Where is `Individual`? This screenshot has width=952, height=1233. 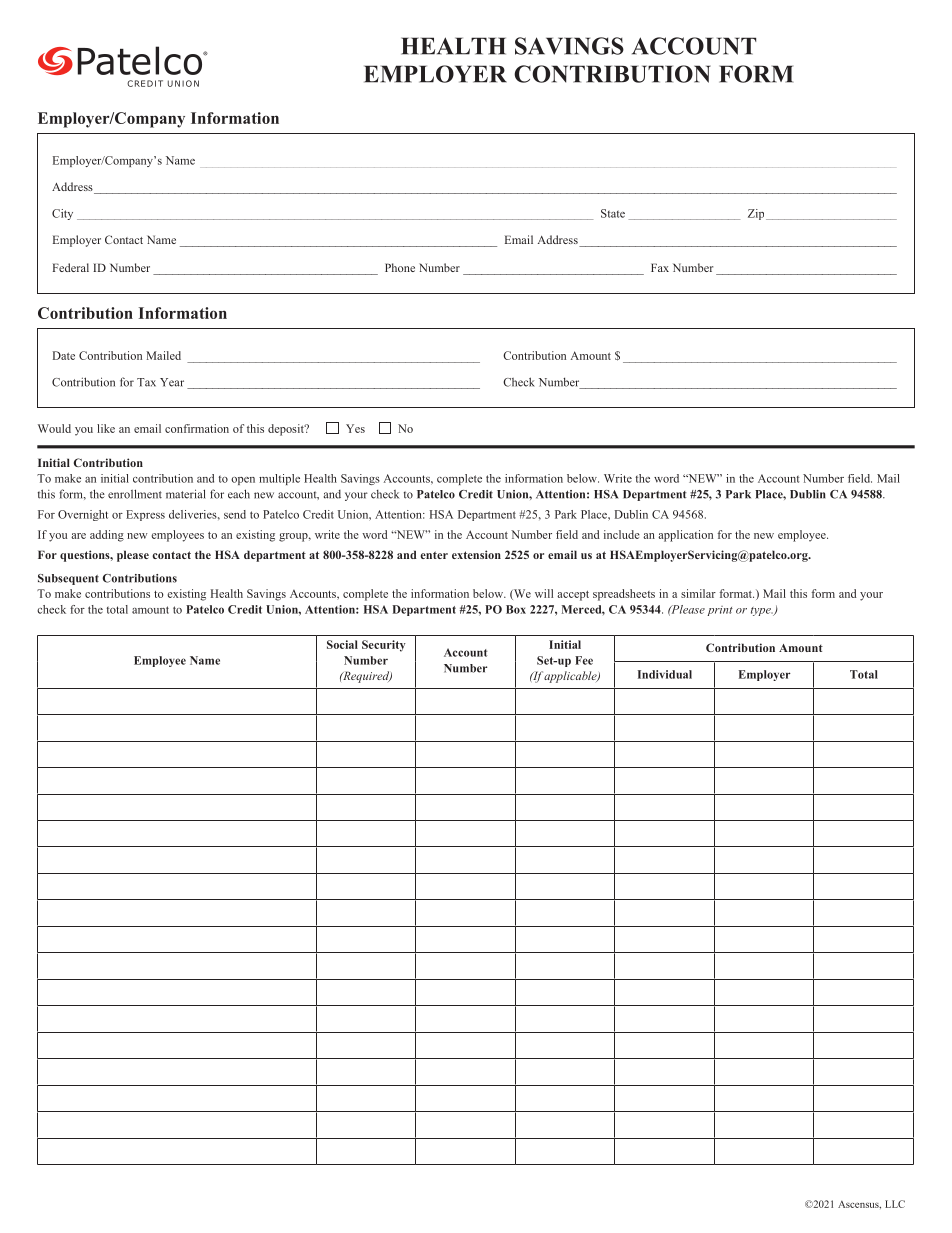 Individual is located at coordinates (665, 674).
